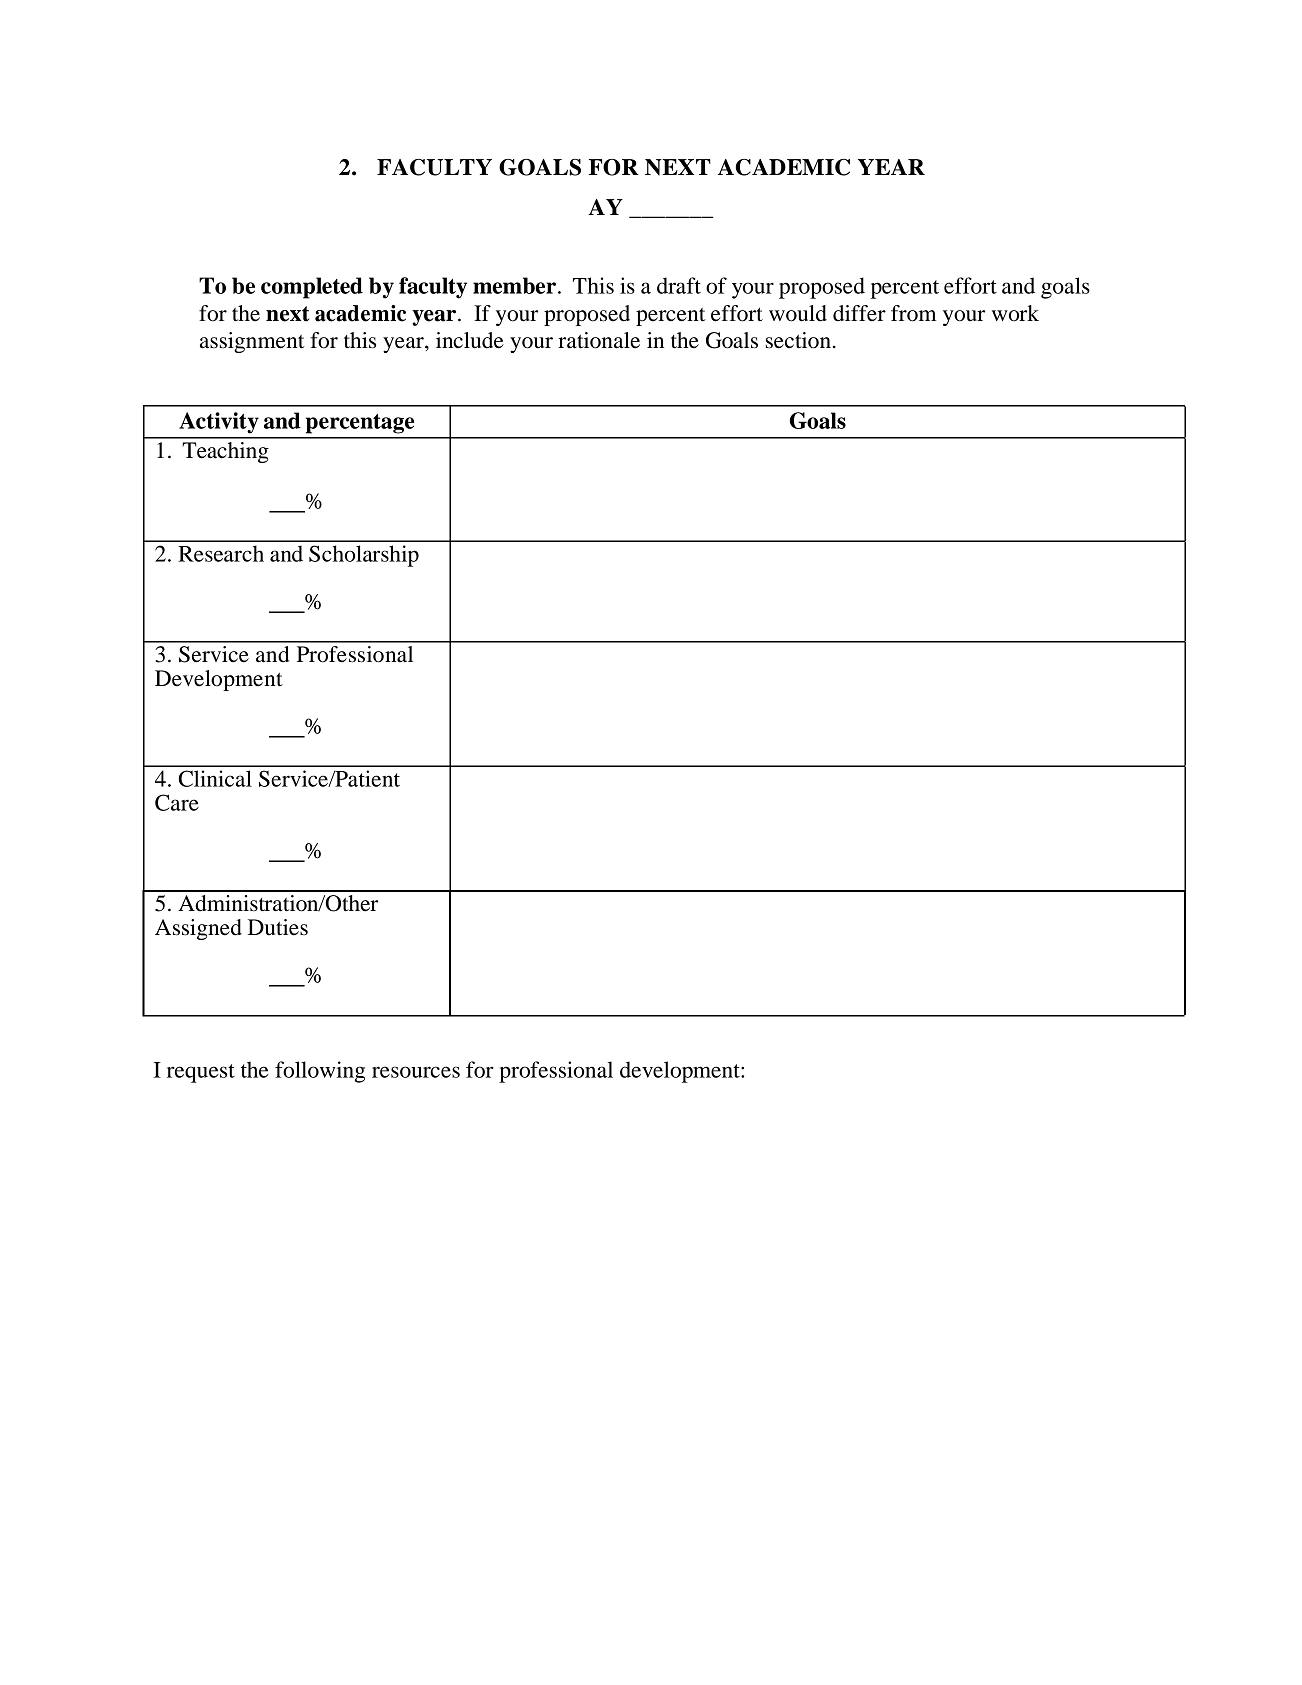 Image resolution: width=1302 pixels, height=1685 pixels. What do you see at coordinates (320, 1072) in the screenshot?
I see `following` at bounding box center [320, 1072].
